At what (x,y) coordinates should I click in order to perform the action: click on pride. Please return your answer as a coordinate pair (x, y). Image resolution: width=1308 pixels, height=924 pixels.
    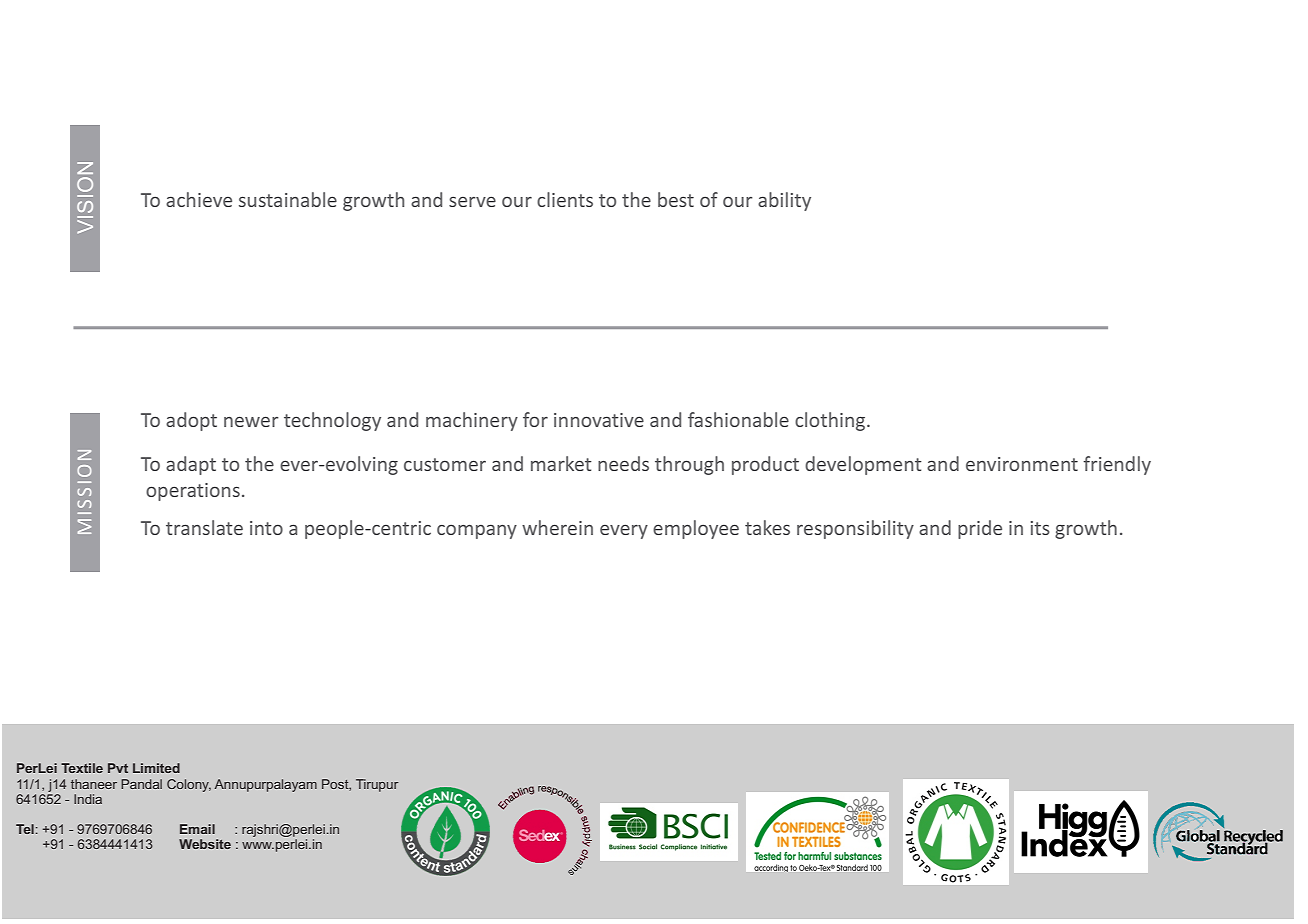
    Looking at the image, I should click on (980, 529).
